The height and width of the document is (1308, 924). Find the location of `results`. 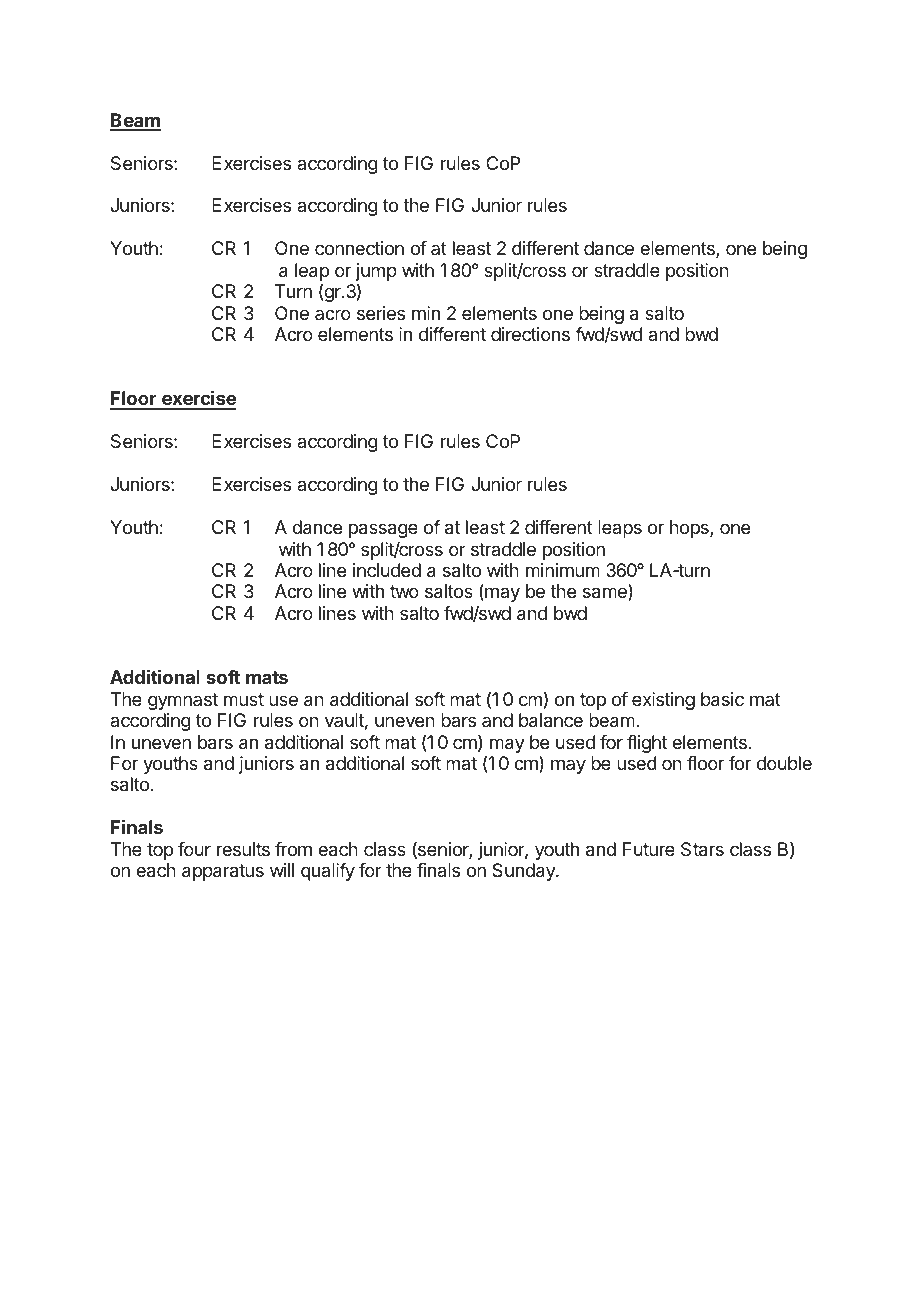

results is located at coordinates (243, 849).
